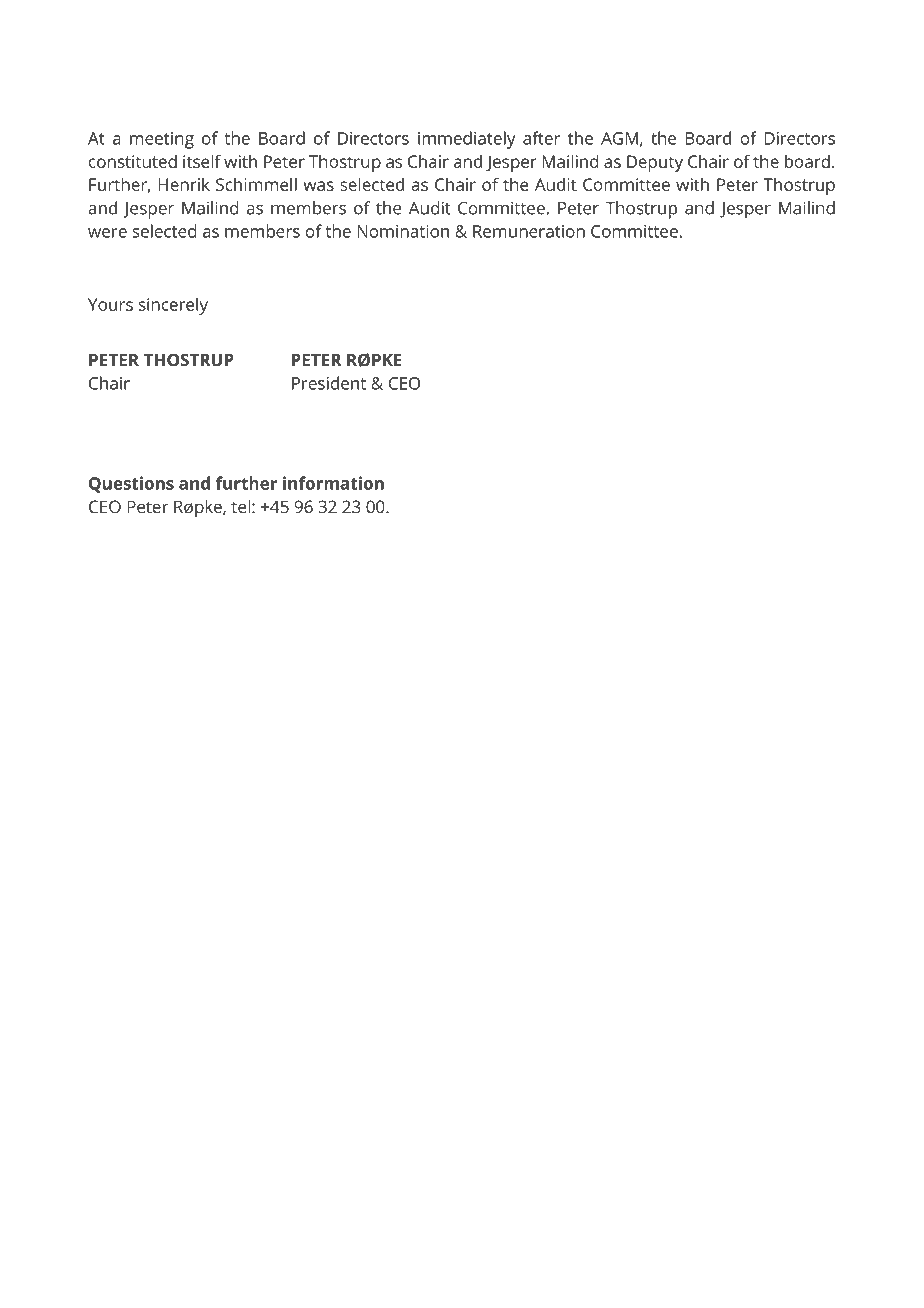 This page has height=1308, width=924. I want to click on Nomination, so click(403, 231).
